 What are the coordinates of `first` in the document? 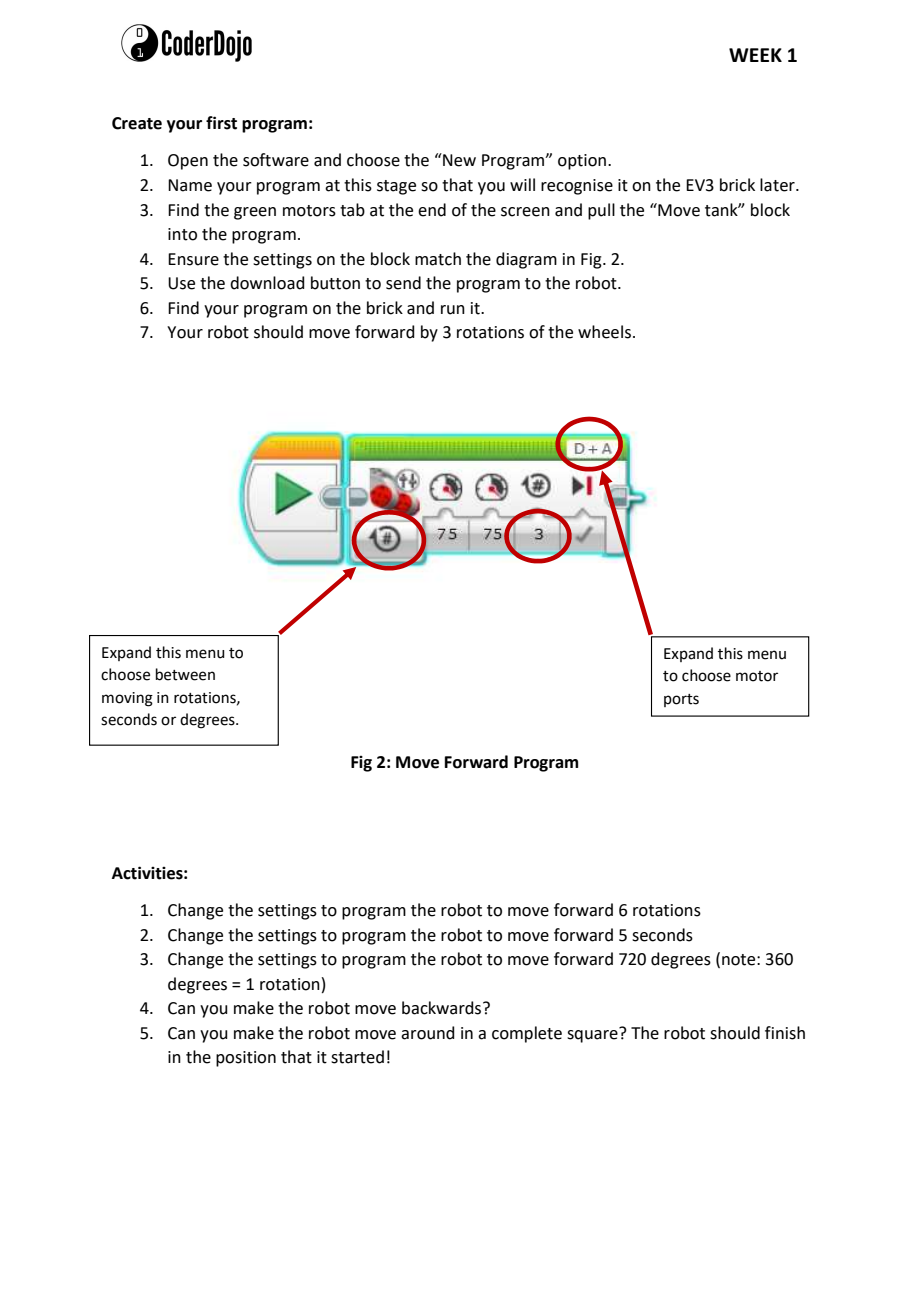 It's located at (221, 123).
